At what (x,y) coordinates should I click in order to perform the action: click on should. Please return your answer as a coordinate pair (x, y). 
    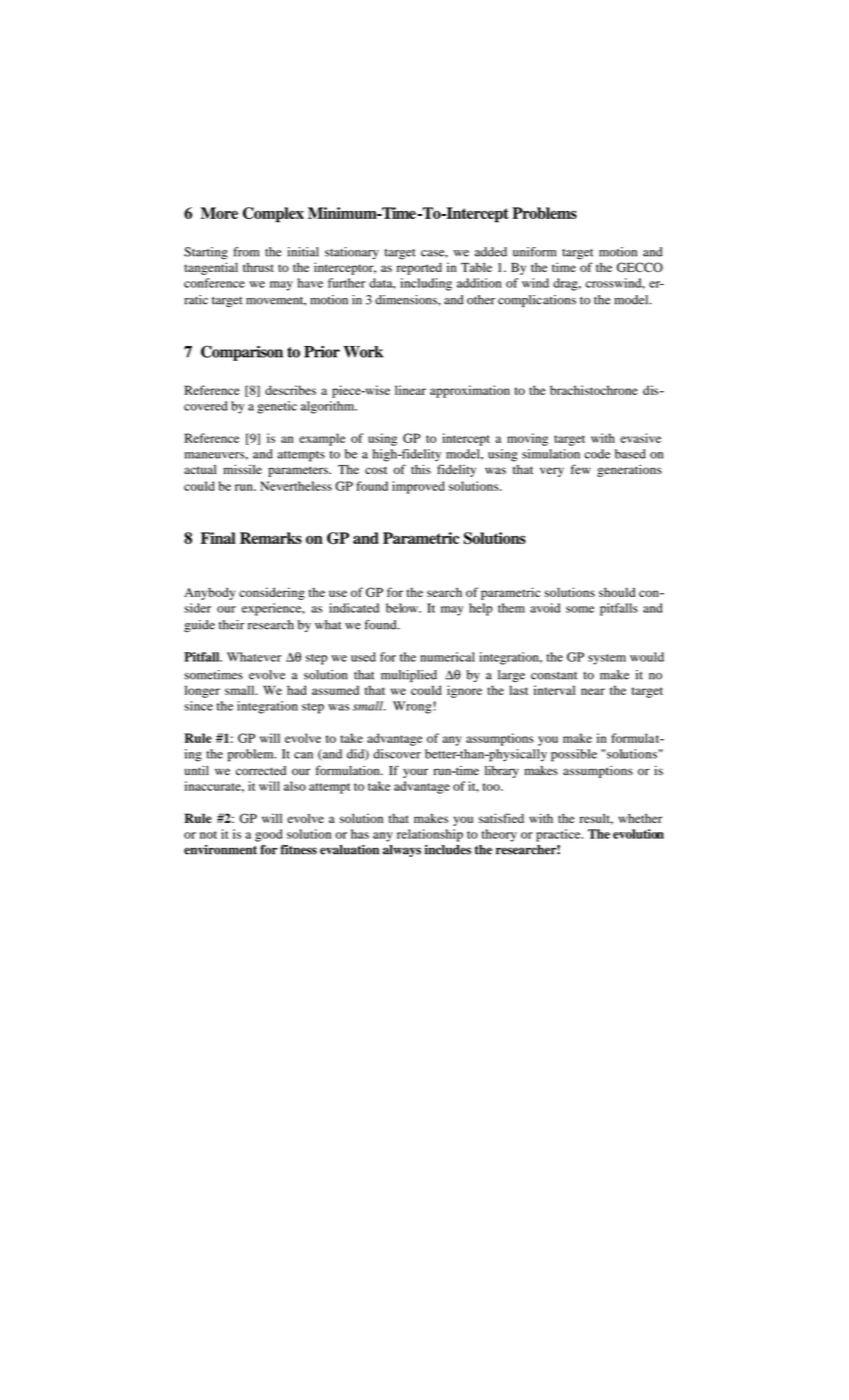
    Looking at the image, I should click on (617, 592).
